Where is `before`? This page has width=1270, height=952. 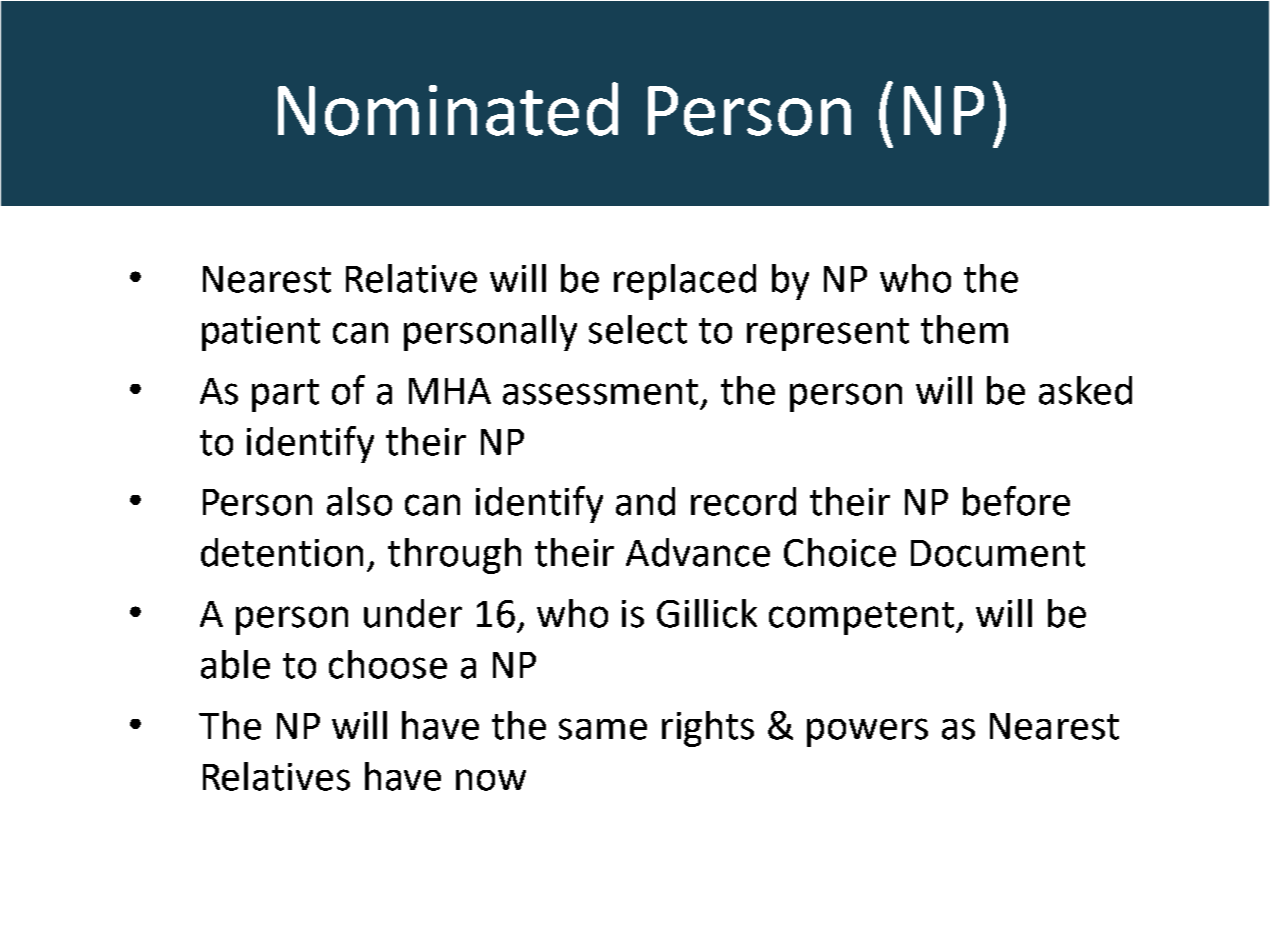
before is located at coordinates (1016, 501).
